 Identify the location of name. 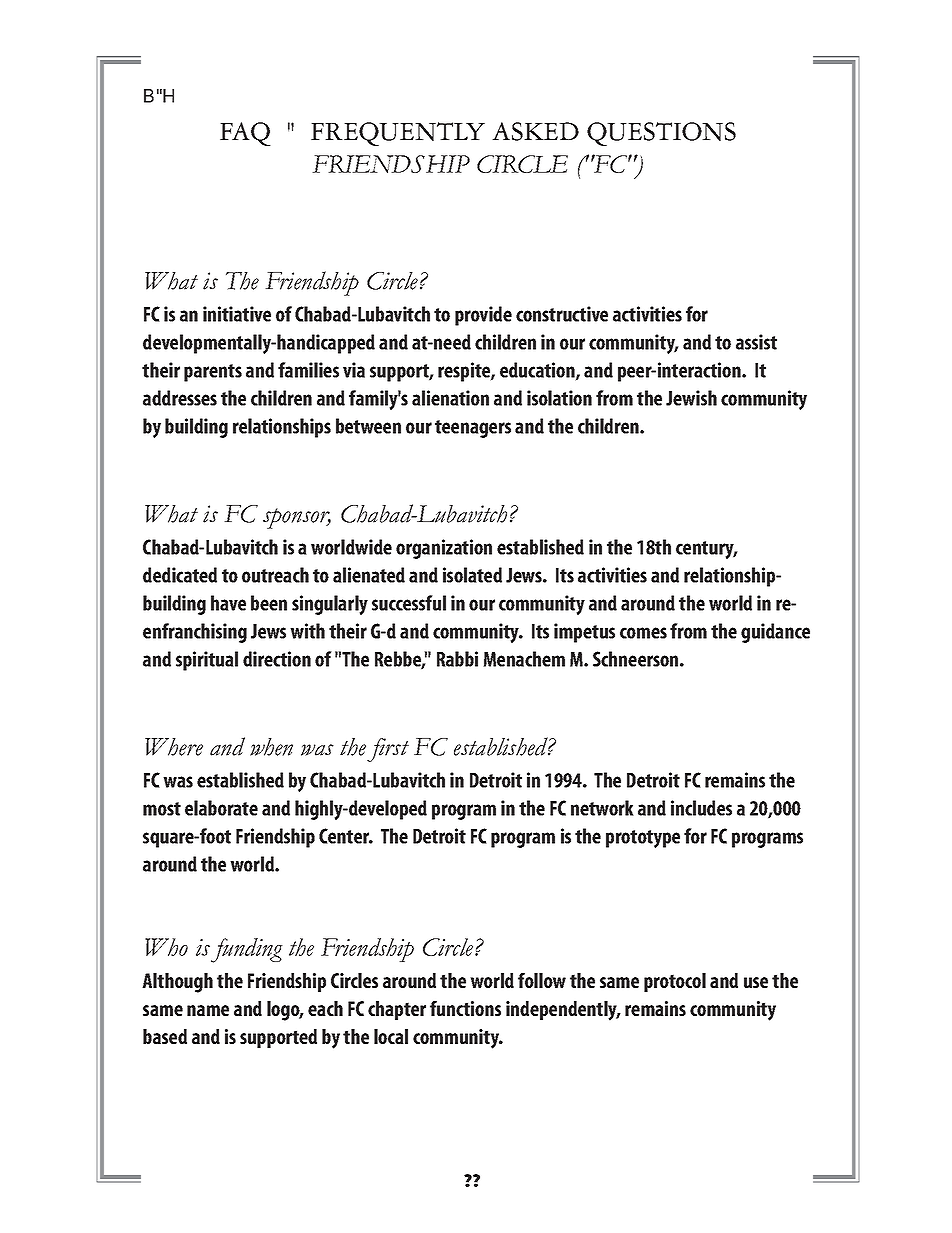
(208, 1010).
